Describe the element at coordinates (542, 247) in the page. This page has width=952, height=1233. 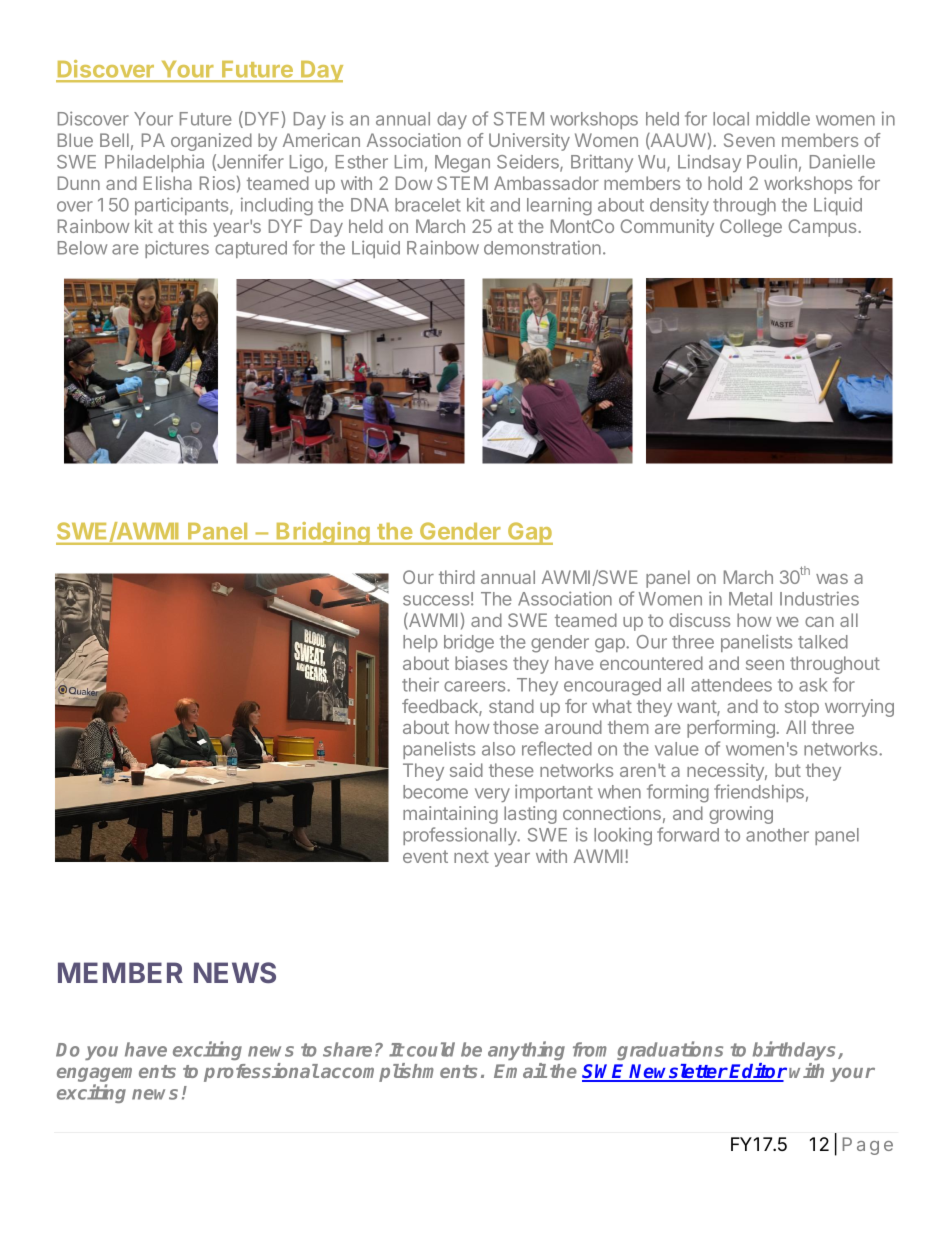
I see `demonstration` at that location.
